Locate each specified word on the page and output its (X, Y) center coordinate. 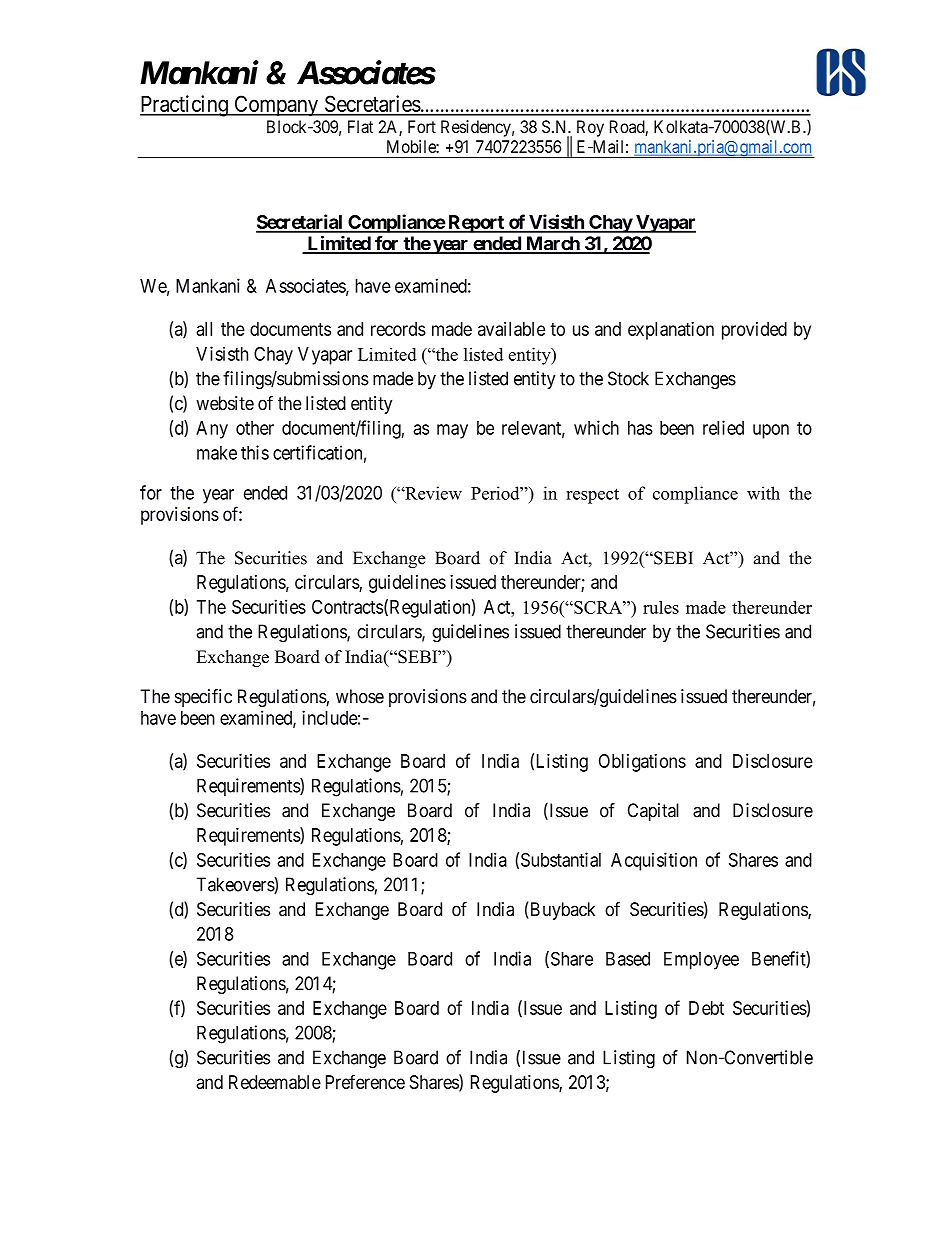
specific (203, 698)
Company (276, 106)
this (255, 452)
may (452, 431)
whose (360, 696)
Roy (590, 128)
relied (723, 427)
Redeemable (275, 1082)
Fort (422, 126)
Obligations (642, 763)
